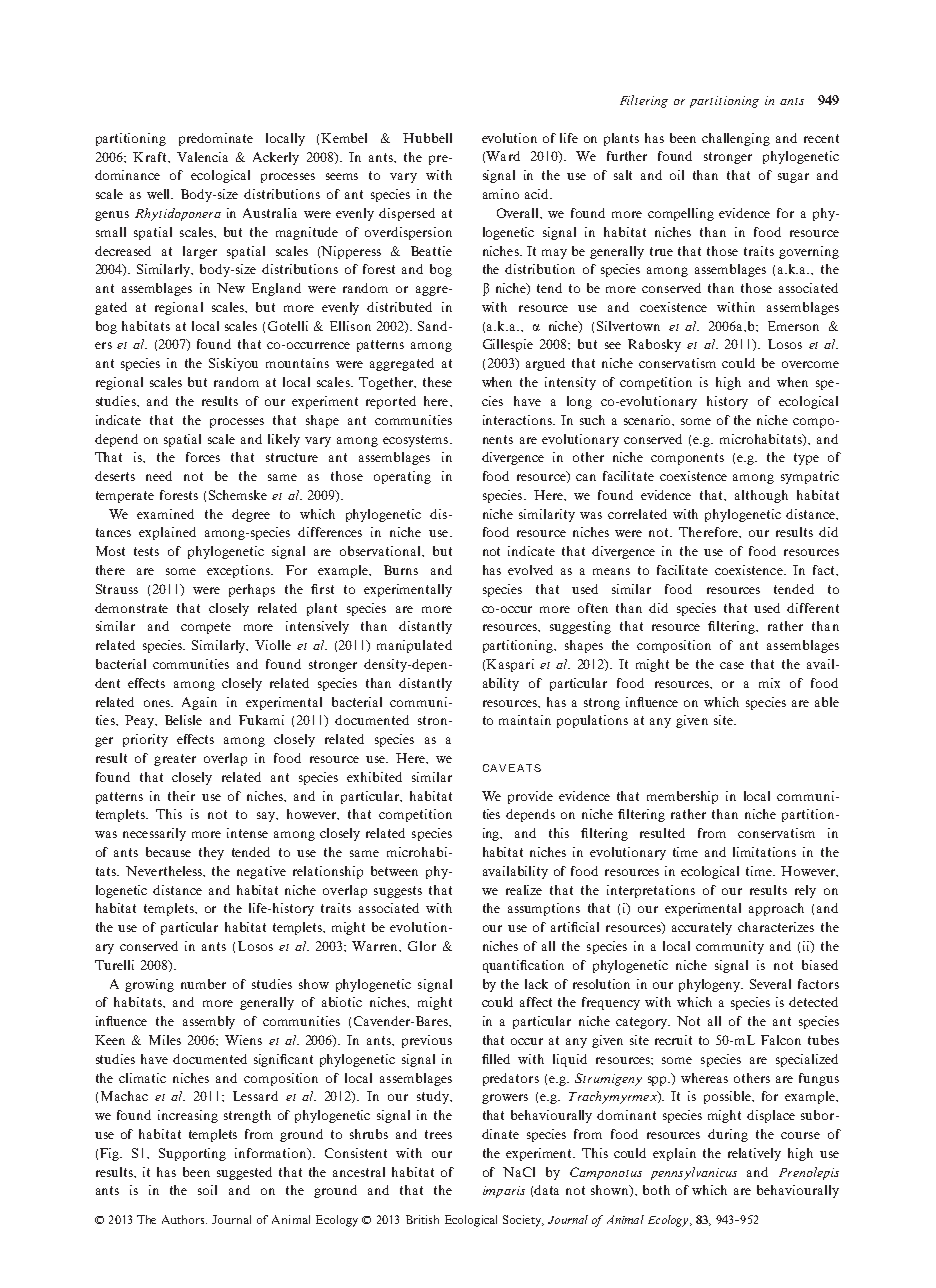 The width and height of the screenshot is (936, 1288). Describe the element at coordinates (202, 157) in the screenshot. I see `Valencia` at that location.
